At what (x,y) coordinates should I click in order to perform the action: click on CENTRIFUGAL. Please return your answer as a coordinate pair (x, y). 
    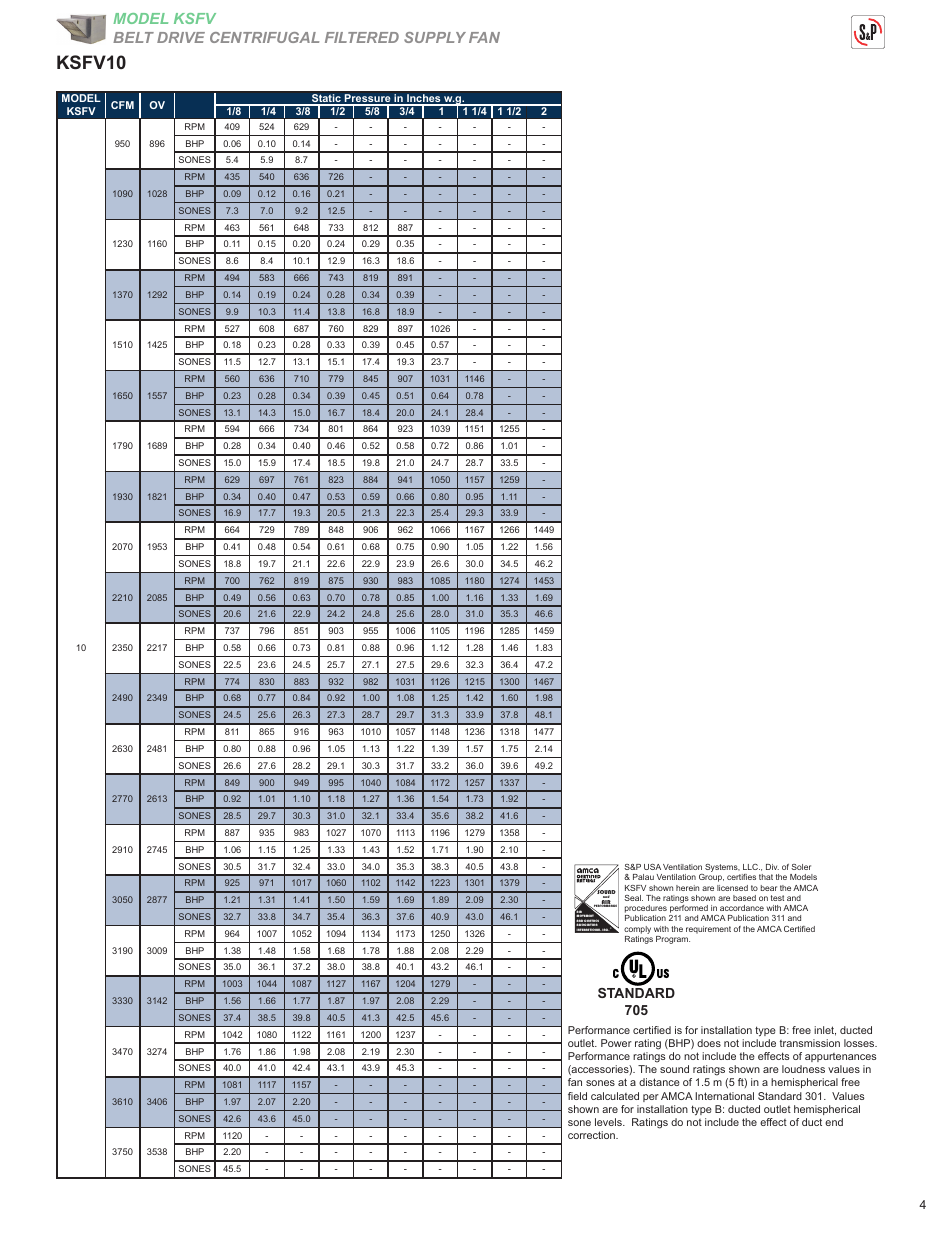
    Looking at the image, I should click on (264, 37).
